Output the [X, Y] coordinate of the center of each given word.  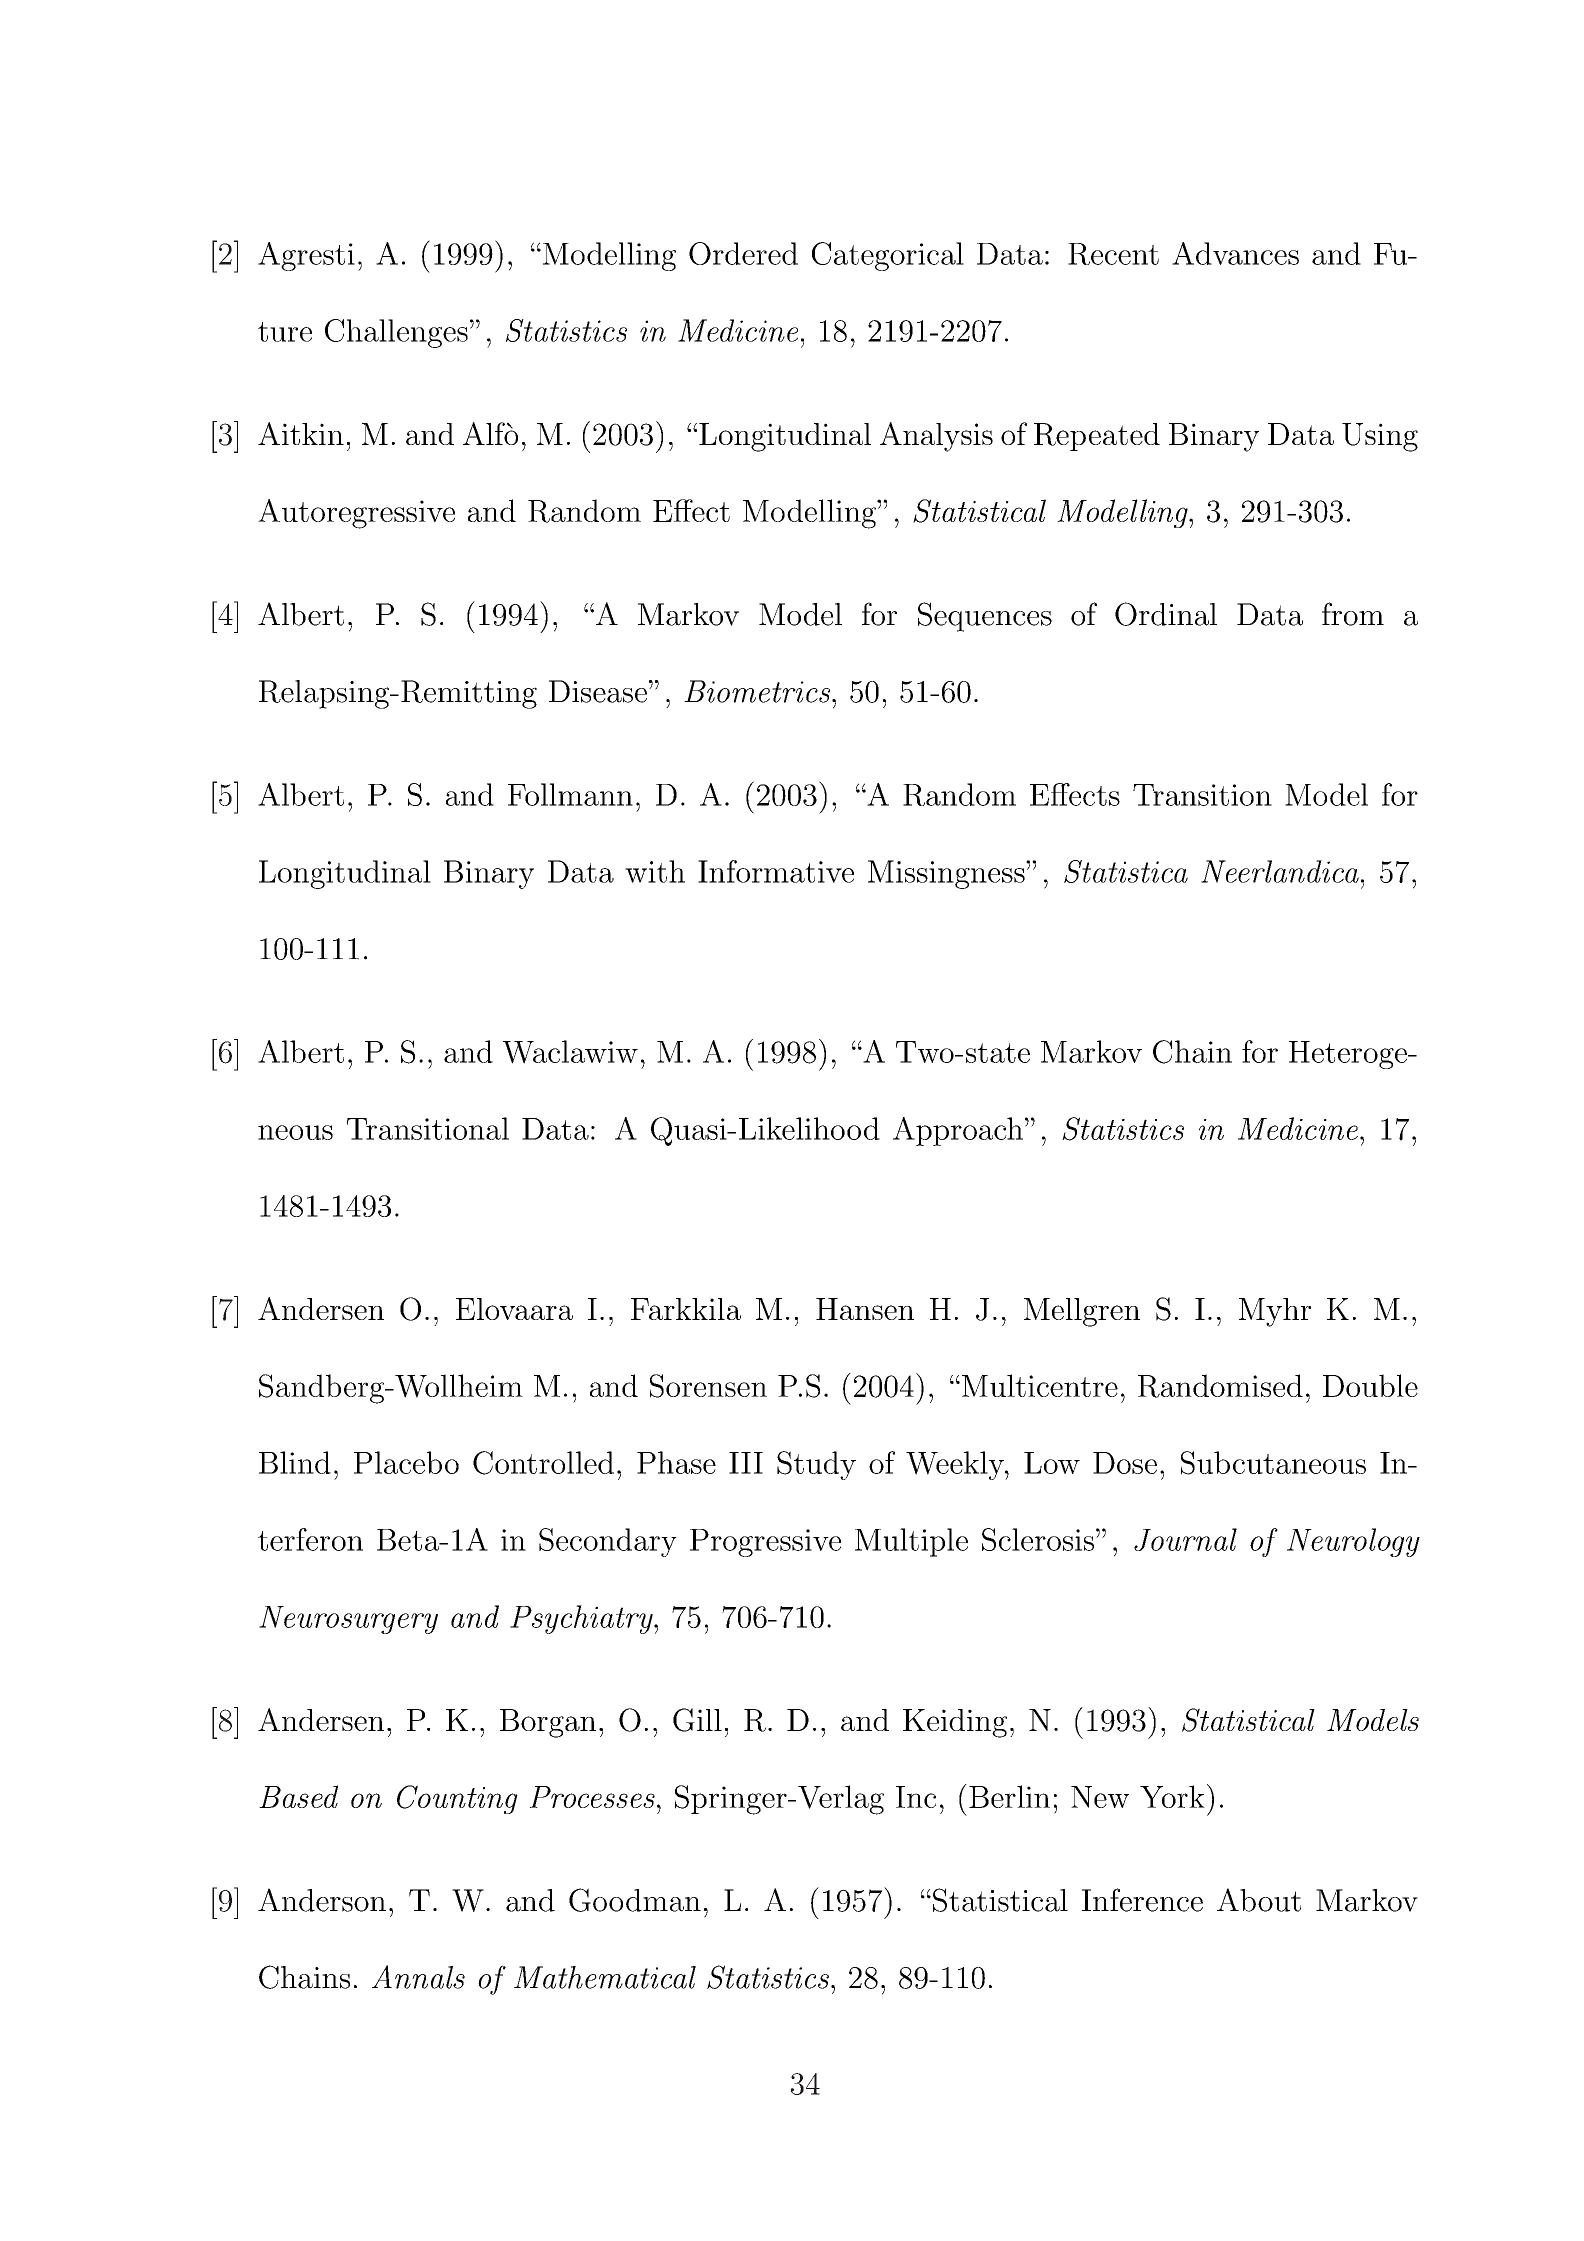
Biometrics [758, 691]
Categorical [888, 256]
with [655, 871]
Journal [1185, 1539]
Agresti [306, 256]
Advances [1235, 253]
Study [816, 1465]
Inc [916, 1797]
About [1259, 1900]
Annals [418, 1977]
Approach [958, 1131]
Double [1370, 1385]
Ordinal [1166, 614]
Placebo [406, 1462]
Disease [598, 691]
